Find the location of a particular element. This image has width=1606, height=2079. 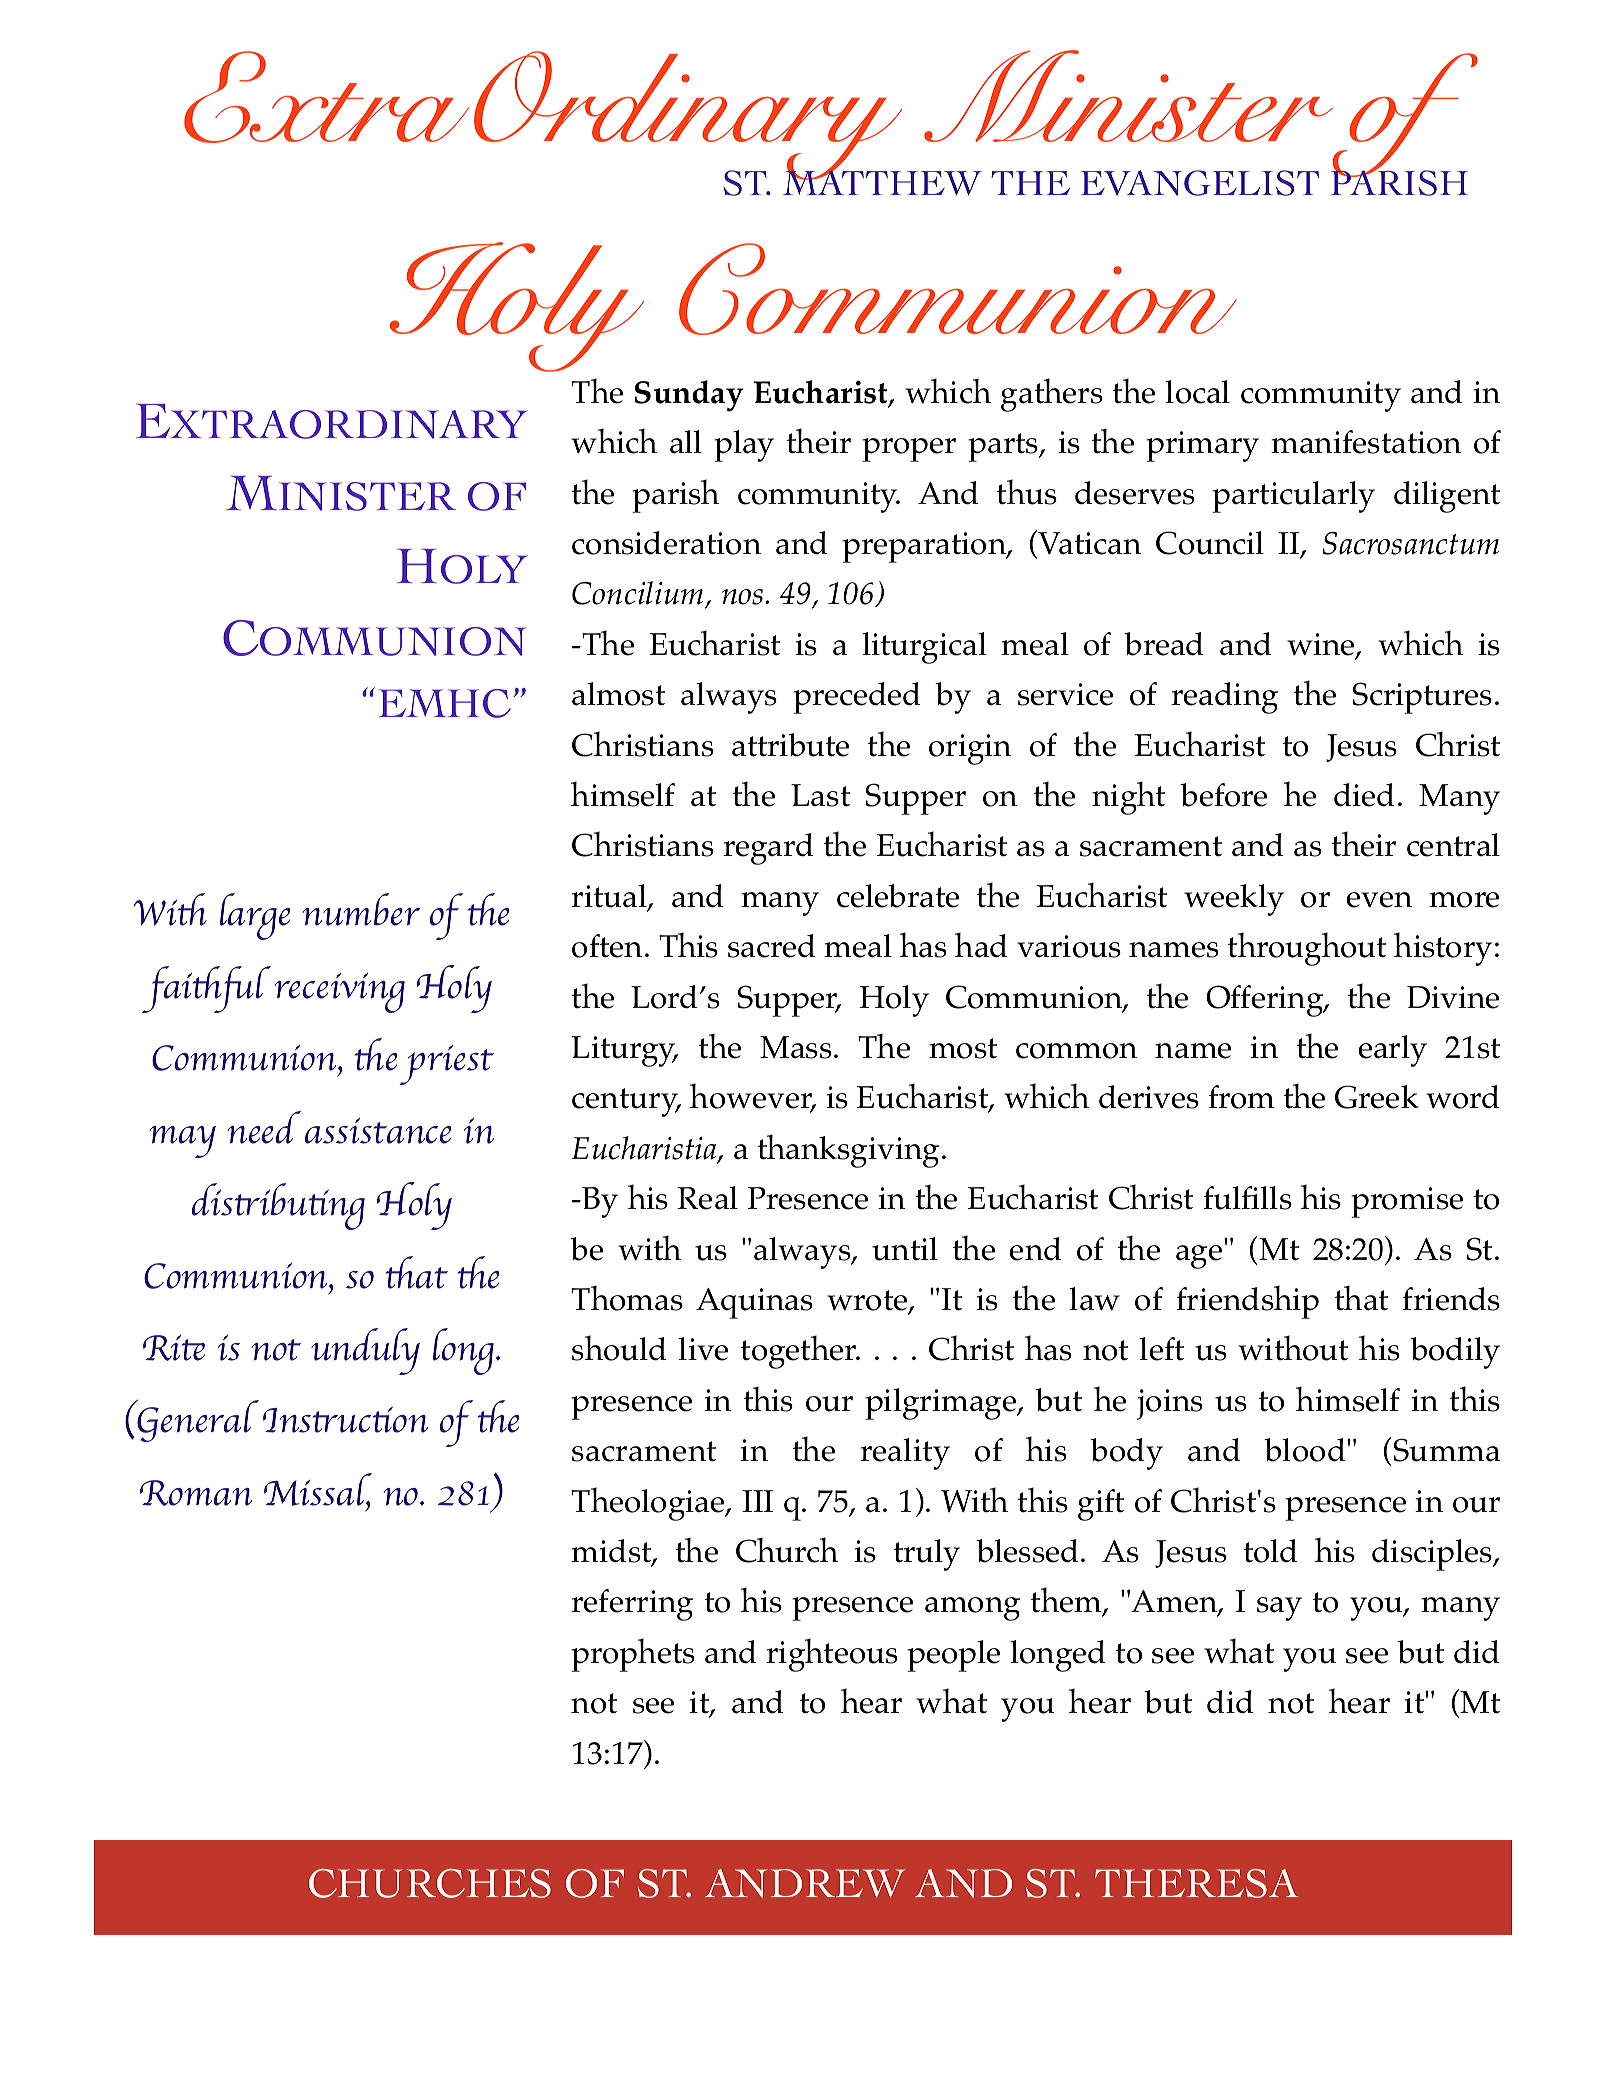

EVANGELIST is located at coordinates (1200, 183).
